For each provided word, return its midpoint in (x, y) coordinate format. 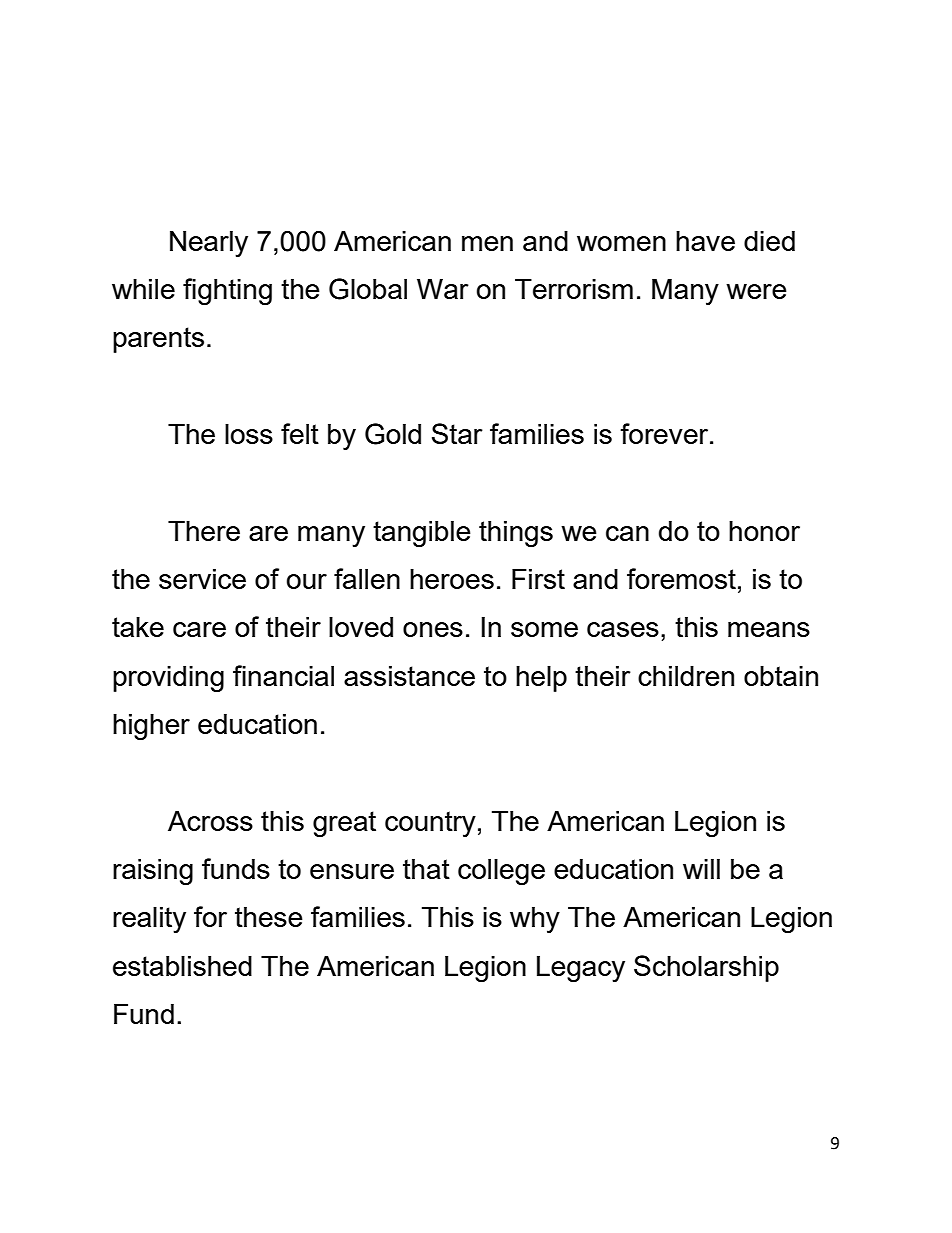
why (535, 920)
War (443, 289)
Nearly (209, 244)
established (182, 966)
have (705, 241)
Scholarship (706, 968)
